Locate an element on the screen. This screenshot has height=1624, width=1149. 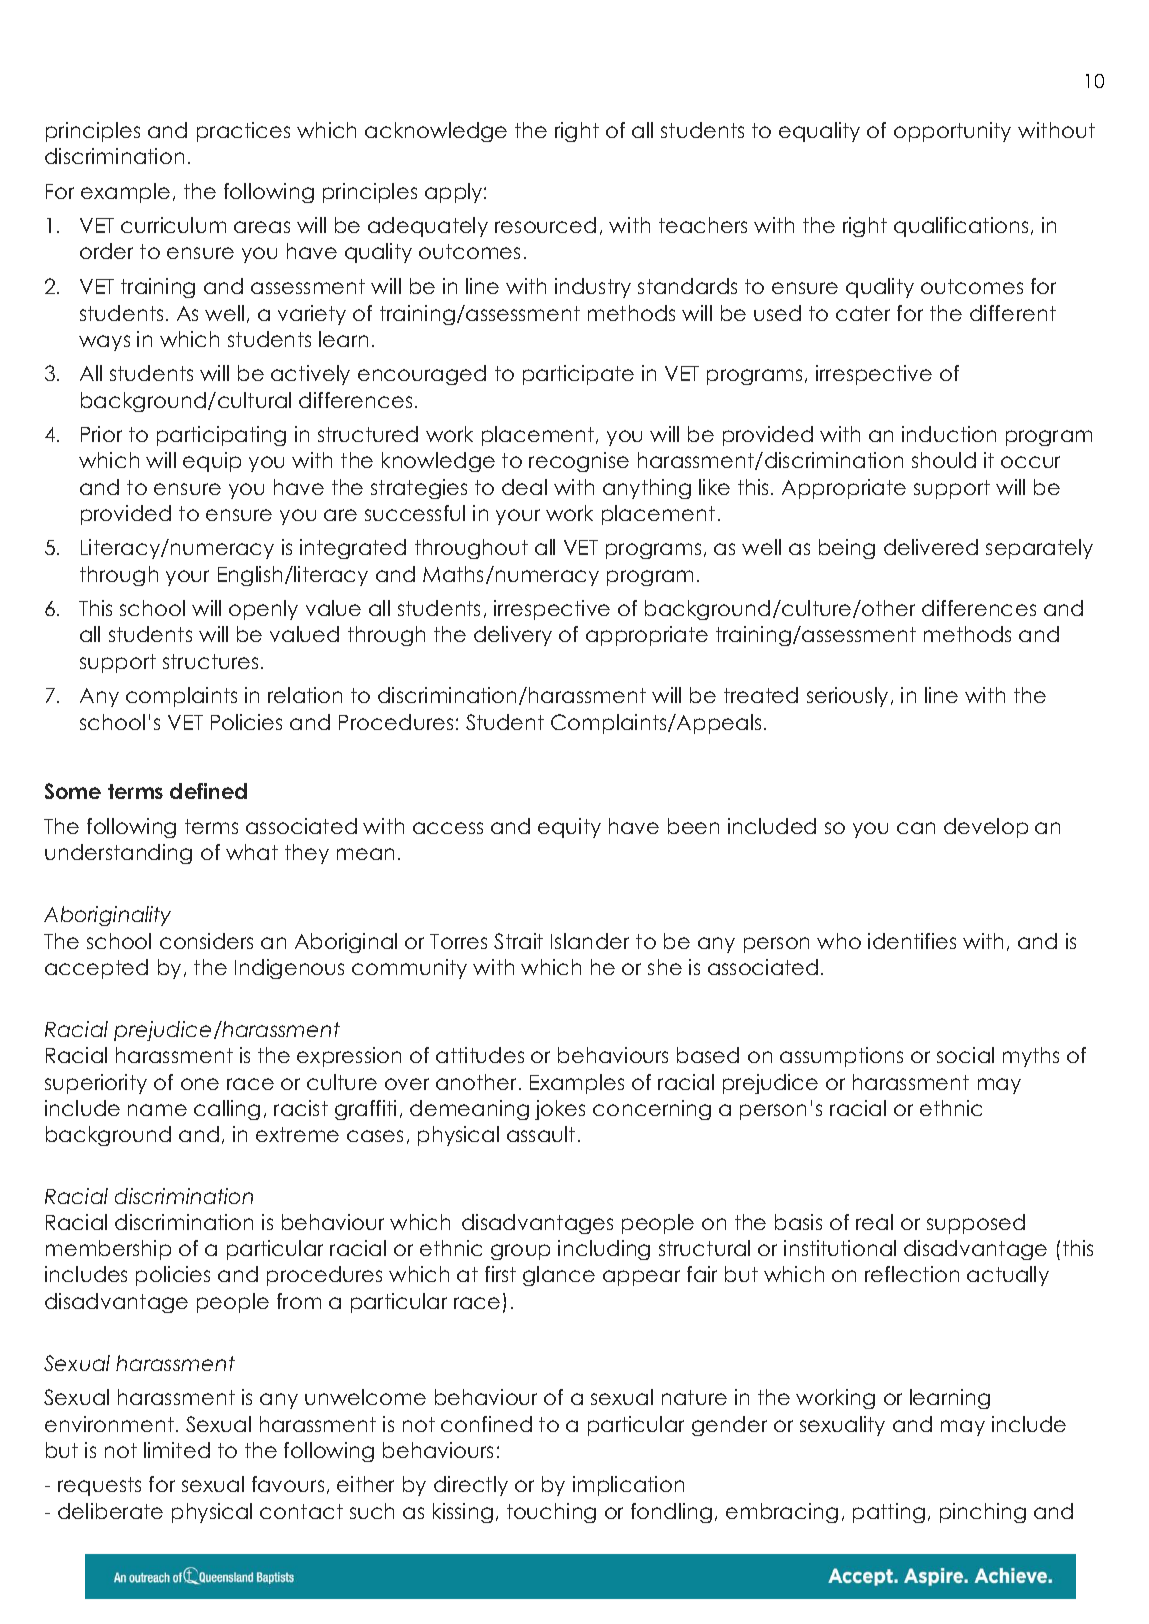
deal is located at coordinates (524, 487).
